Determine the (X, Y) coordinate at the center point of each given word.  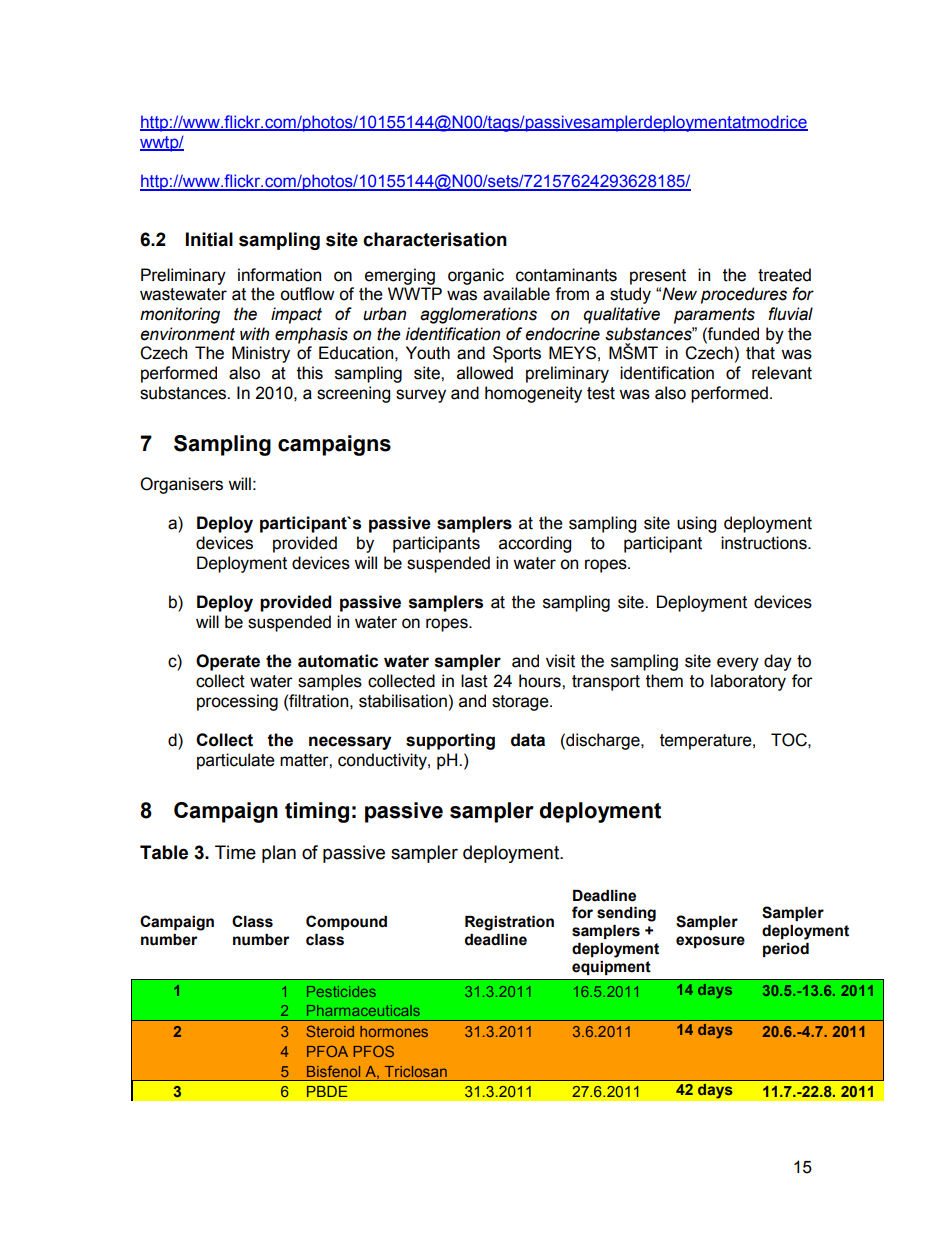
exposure (710, 942)
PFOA (327, 1051)
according (535, 544)
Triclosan (416, 1071)
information (279, 275)
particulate (236, 761)
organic (476, 276)
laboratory (748, 682)
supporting (450, 741)
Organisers (181, 485)
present (658, 277)
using (696, 524)
